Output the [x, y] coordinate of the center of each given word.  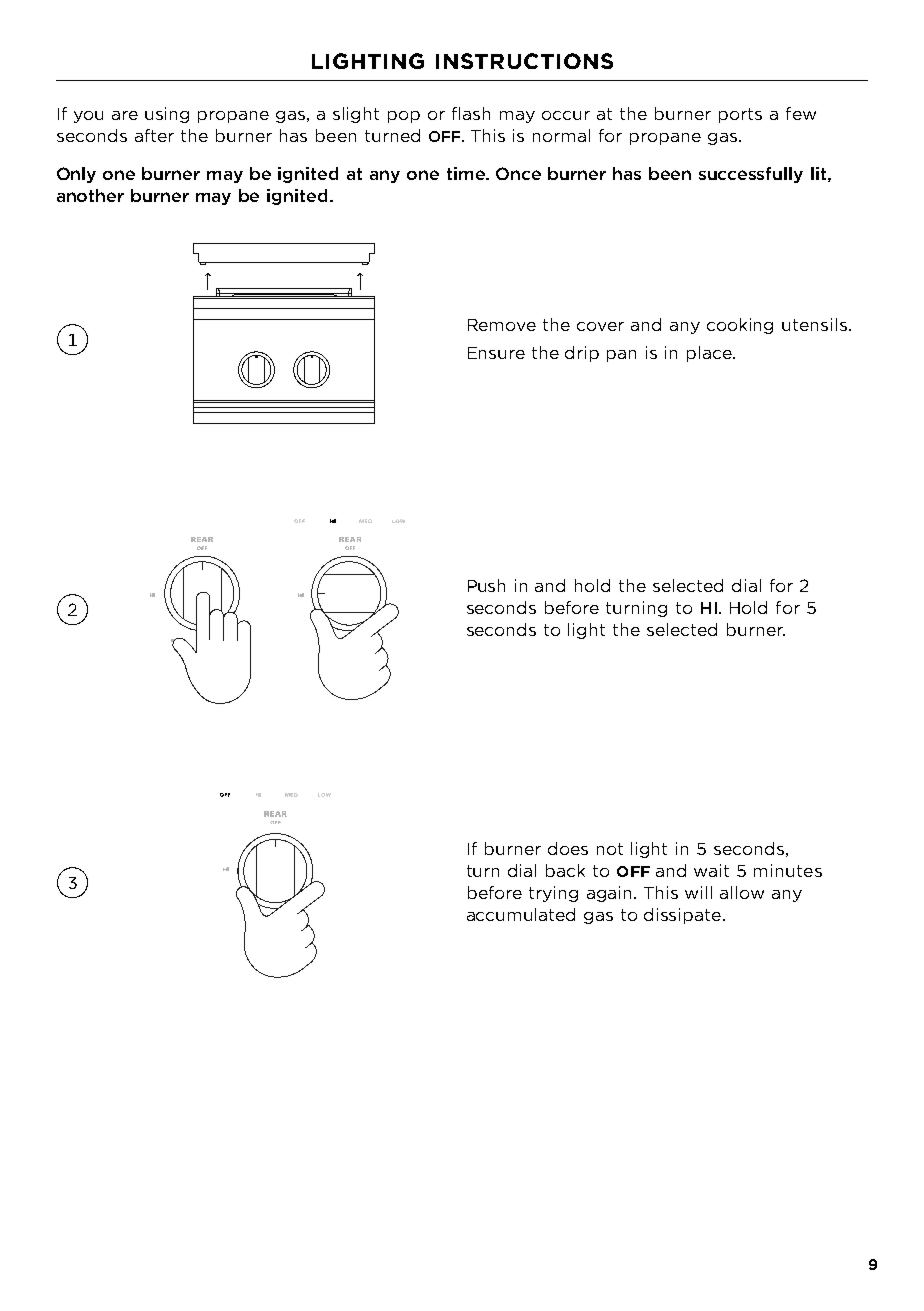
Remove [502, 325]
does [568, 848]
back [565, 870]
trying [553, 894]
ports [740, 115]
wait [711, 870]
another [90, 195]
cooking [740, 326]
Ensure [496, 353]
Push [486, 585]
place [710, 354]
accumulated [521, 914]
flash [471, 113]
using [167, 115]
